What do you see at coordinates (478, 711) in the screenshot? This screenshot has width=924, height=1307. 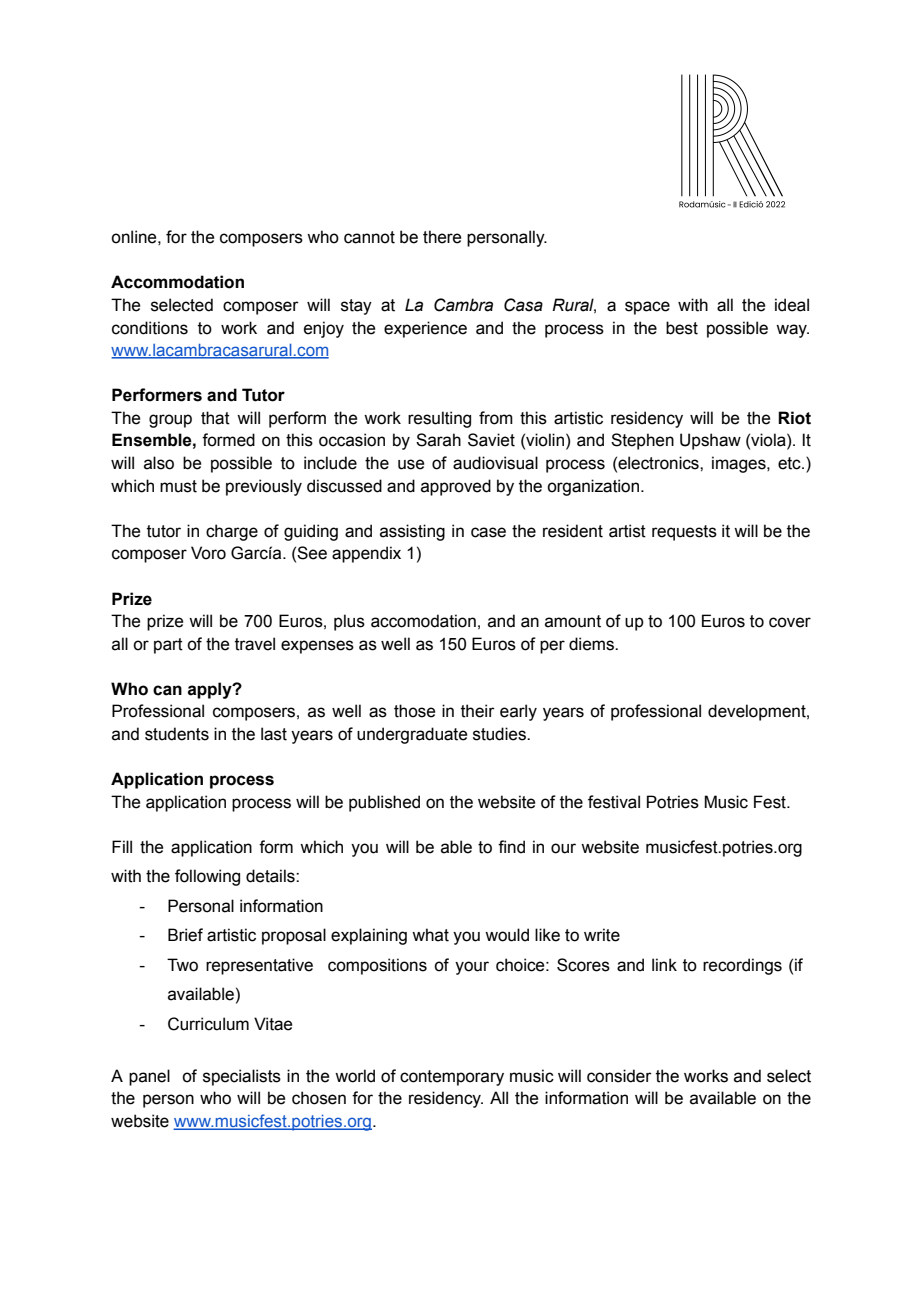 I see `their` at bounding box center [478, 711].
